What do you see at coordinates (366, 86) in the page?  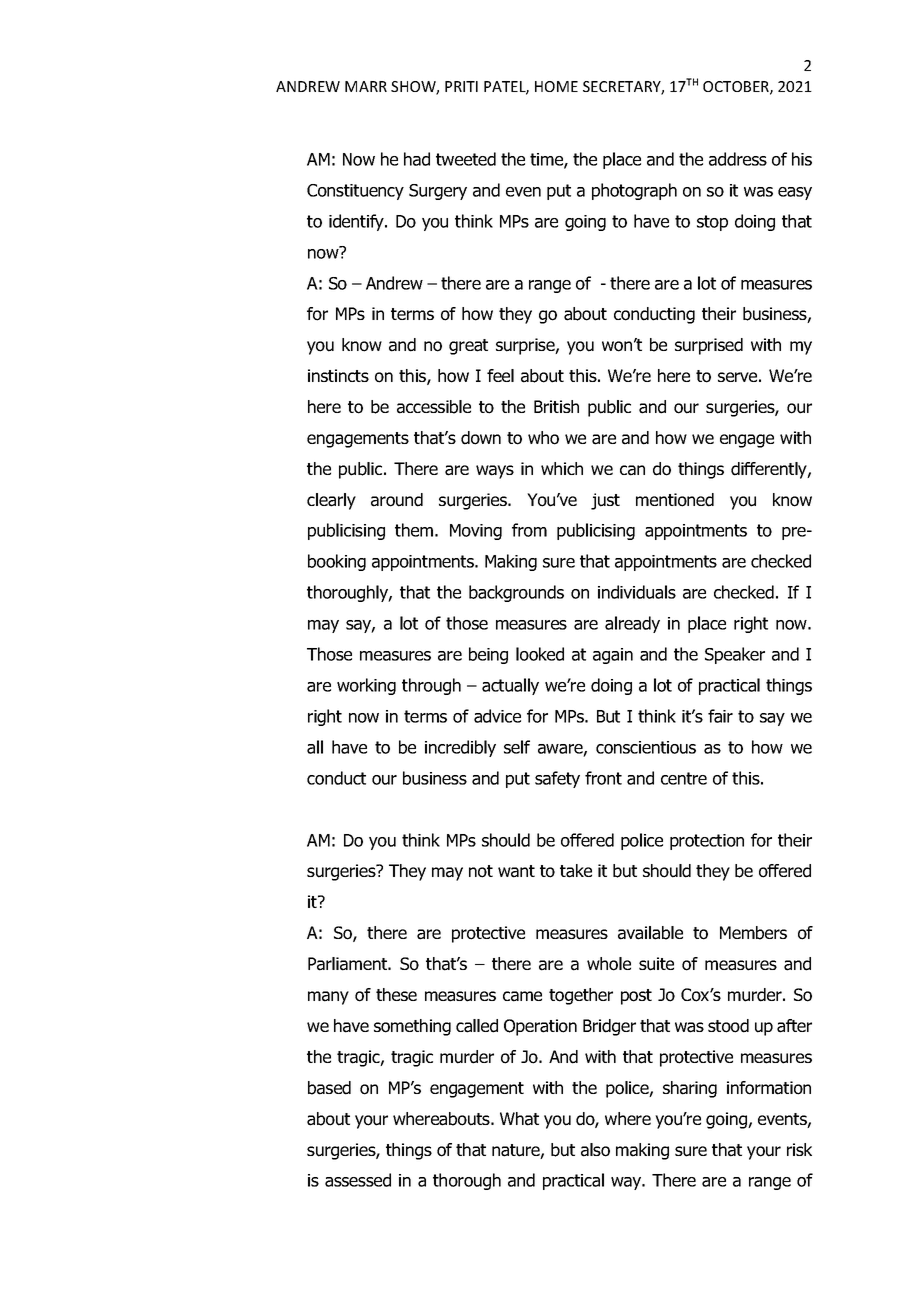 I see `MARR` at bounding box center [366, 86].
